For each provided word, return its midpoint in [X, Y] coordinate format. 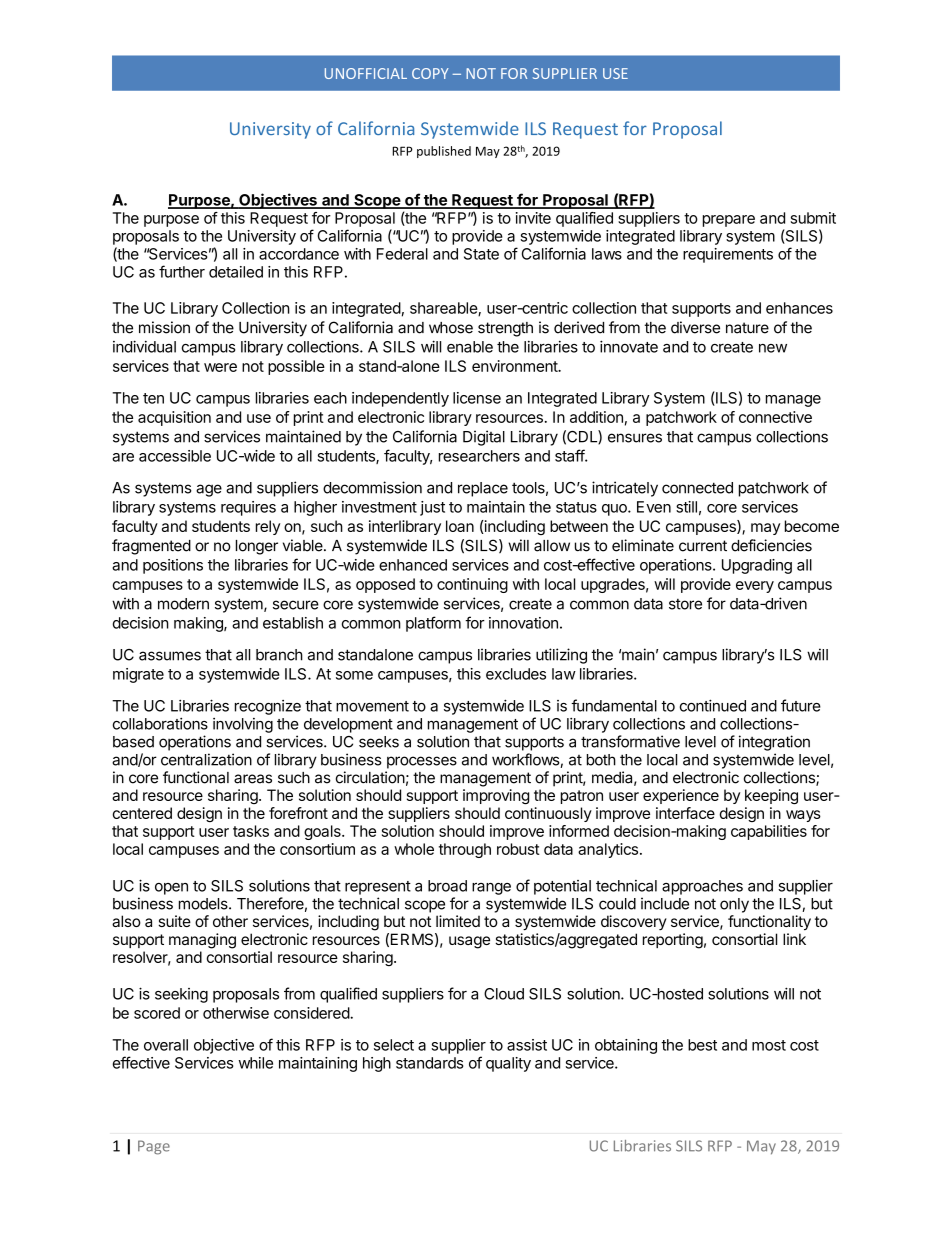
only [734, 905]
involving [243, 725]
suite [174, 921]
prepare [729, 221]
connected [697, 488]
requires [248, 508]
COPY [430, 73]
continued [713, 705]
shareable [444, 309]
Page [154, 1147]
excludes [516, 674]
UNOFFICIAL [366, 73]
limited [458, 921]
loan [460, 526]
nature [747, 328]
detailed [236, 272]
